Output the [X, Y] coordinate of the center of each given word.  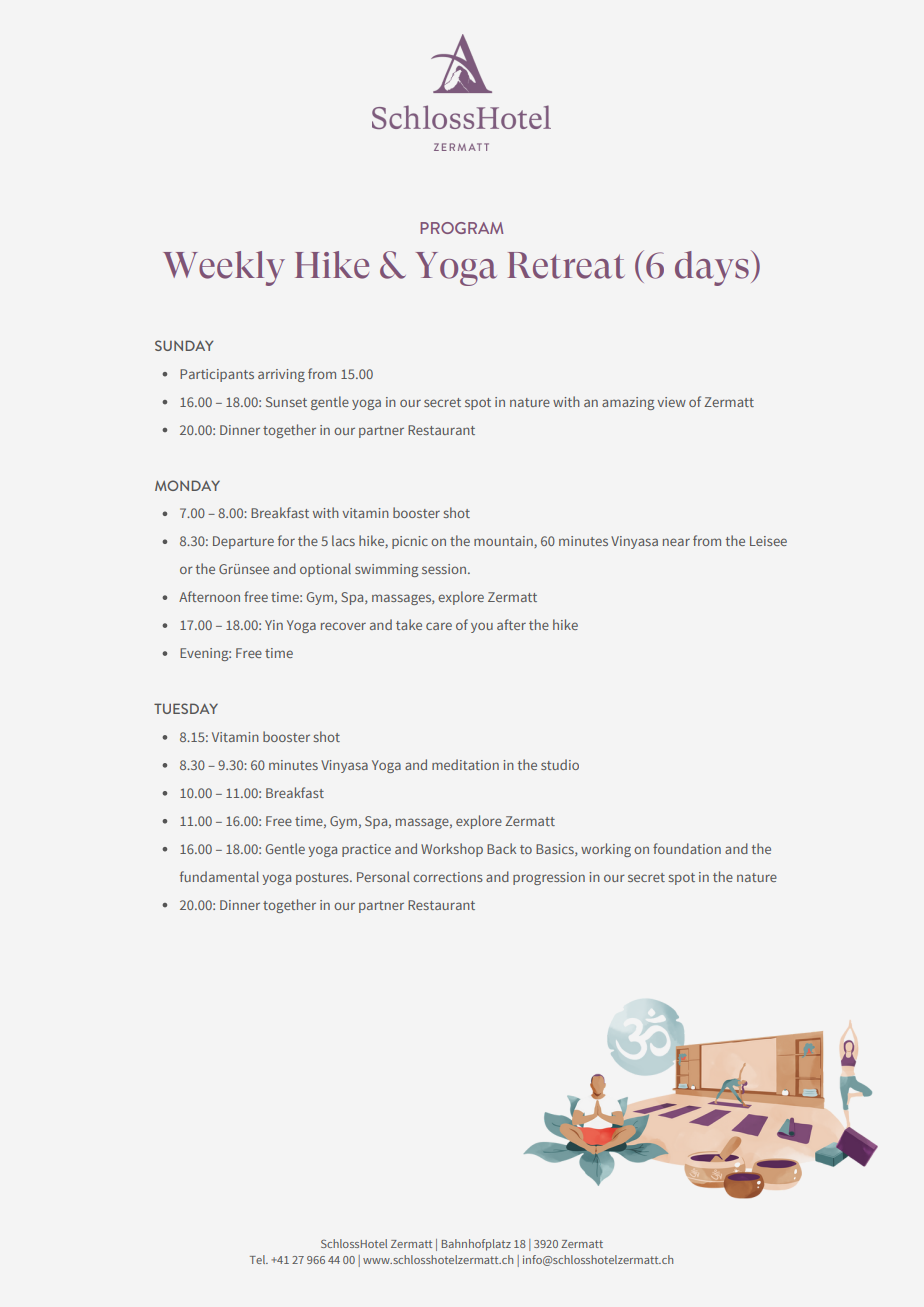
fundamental [219, 876]
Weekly [224, 268]
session [444, 569]
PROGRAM [461, 228]
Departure [243, 542]
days [712, 268]
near [676, 542]
